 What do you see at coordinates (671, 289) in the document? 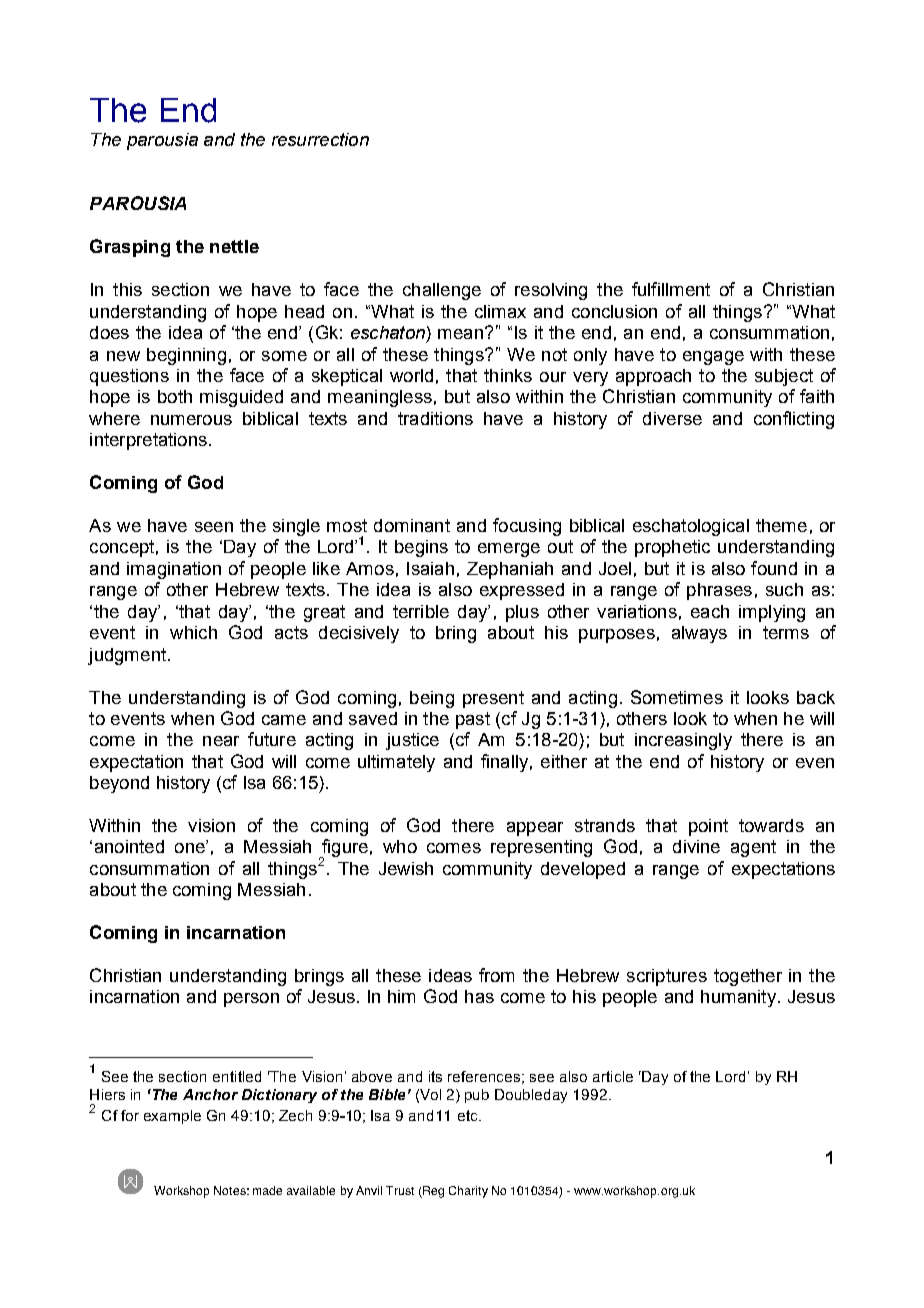
I see `fulfillment` at bounding box center [671, 289].
